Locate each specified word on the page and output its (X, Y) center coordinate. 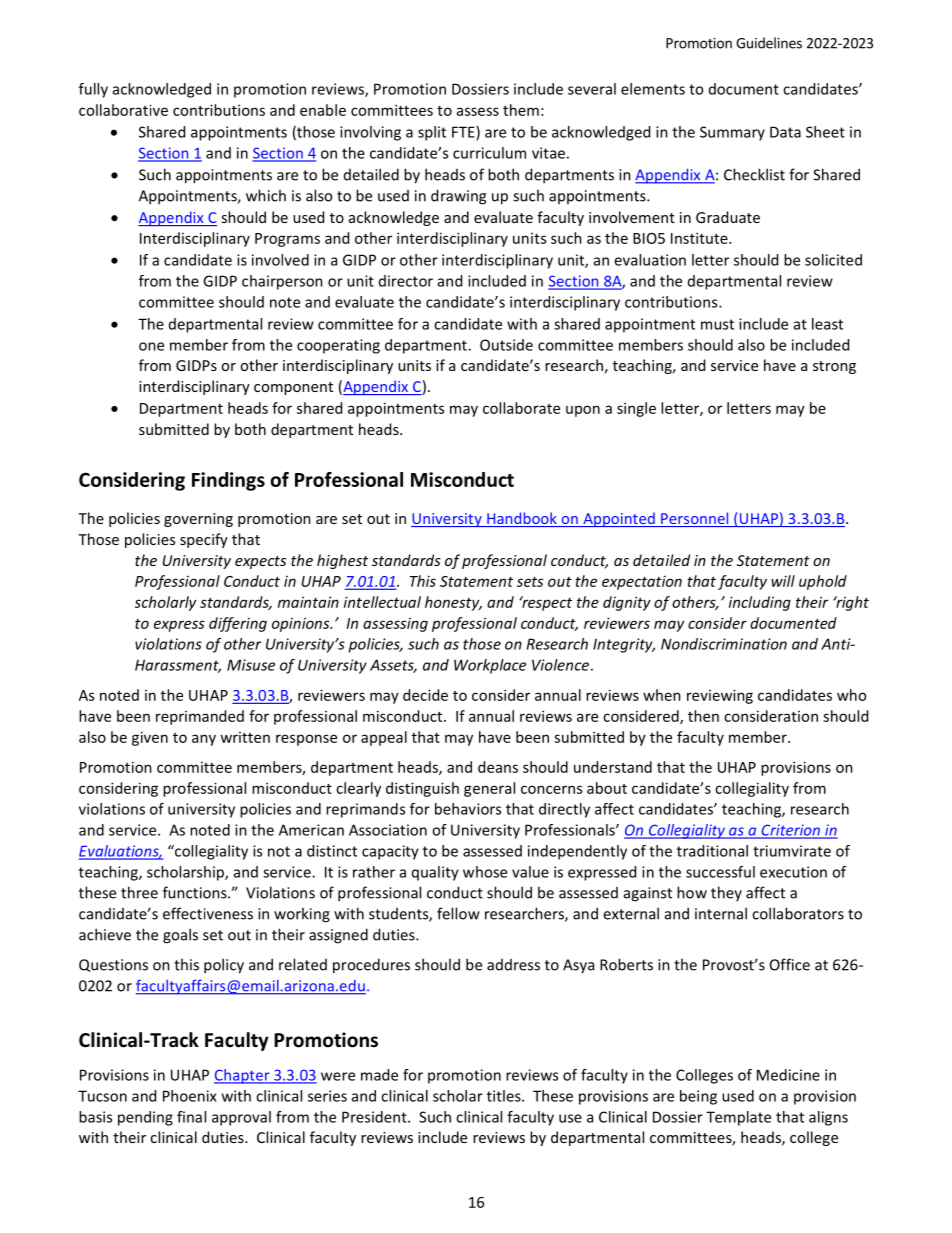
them (521, 110)
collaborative (123, 110)
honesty (453, 603)
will (783, 581)
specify (204, 540)
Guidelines (769, 43)
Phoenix (190, 1096)
